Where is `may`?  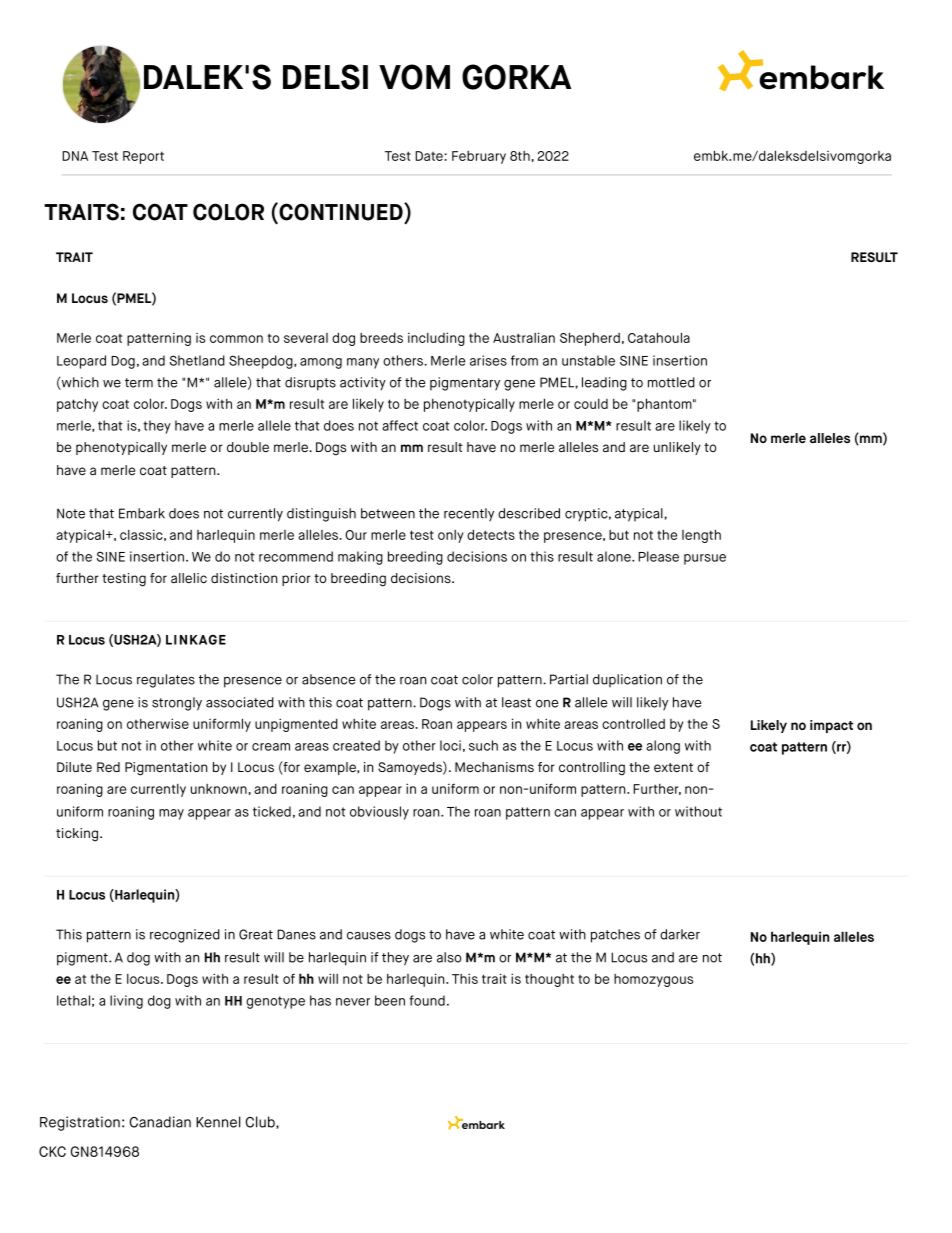 may is located at coordinates (171, 814).
